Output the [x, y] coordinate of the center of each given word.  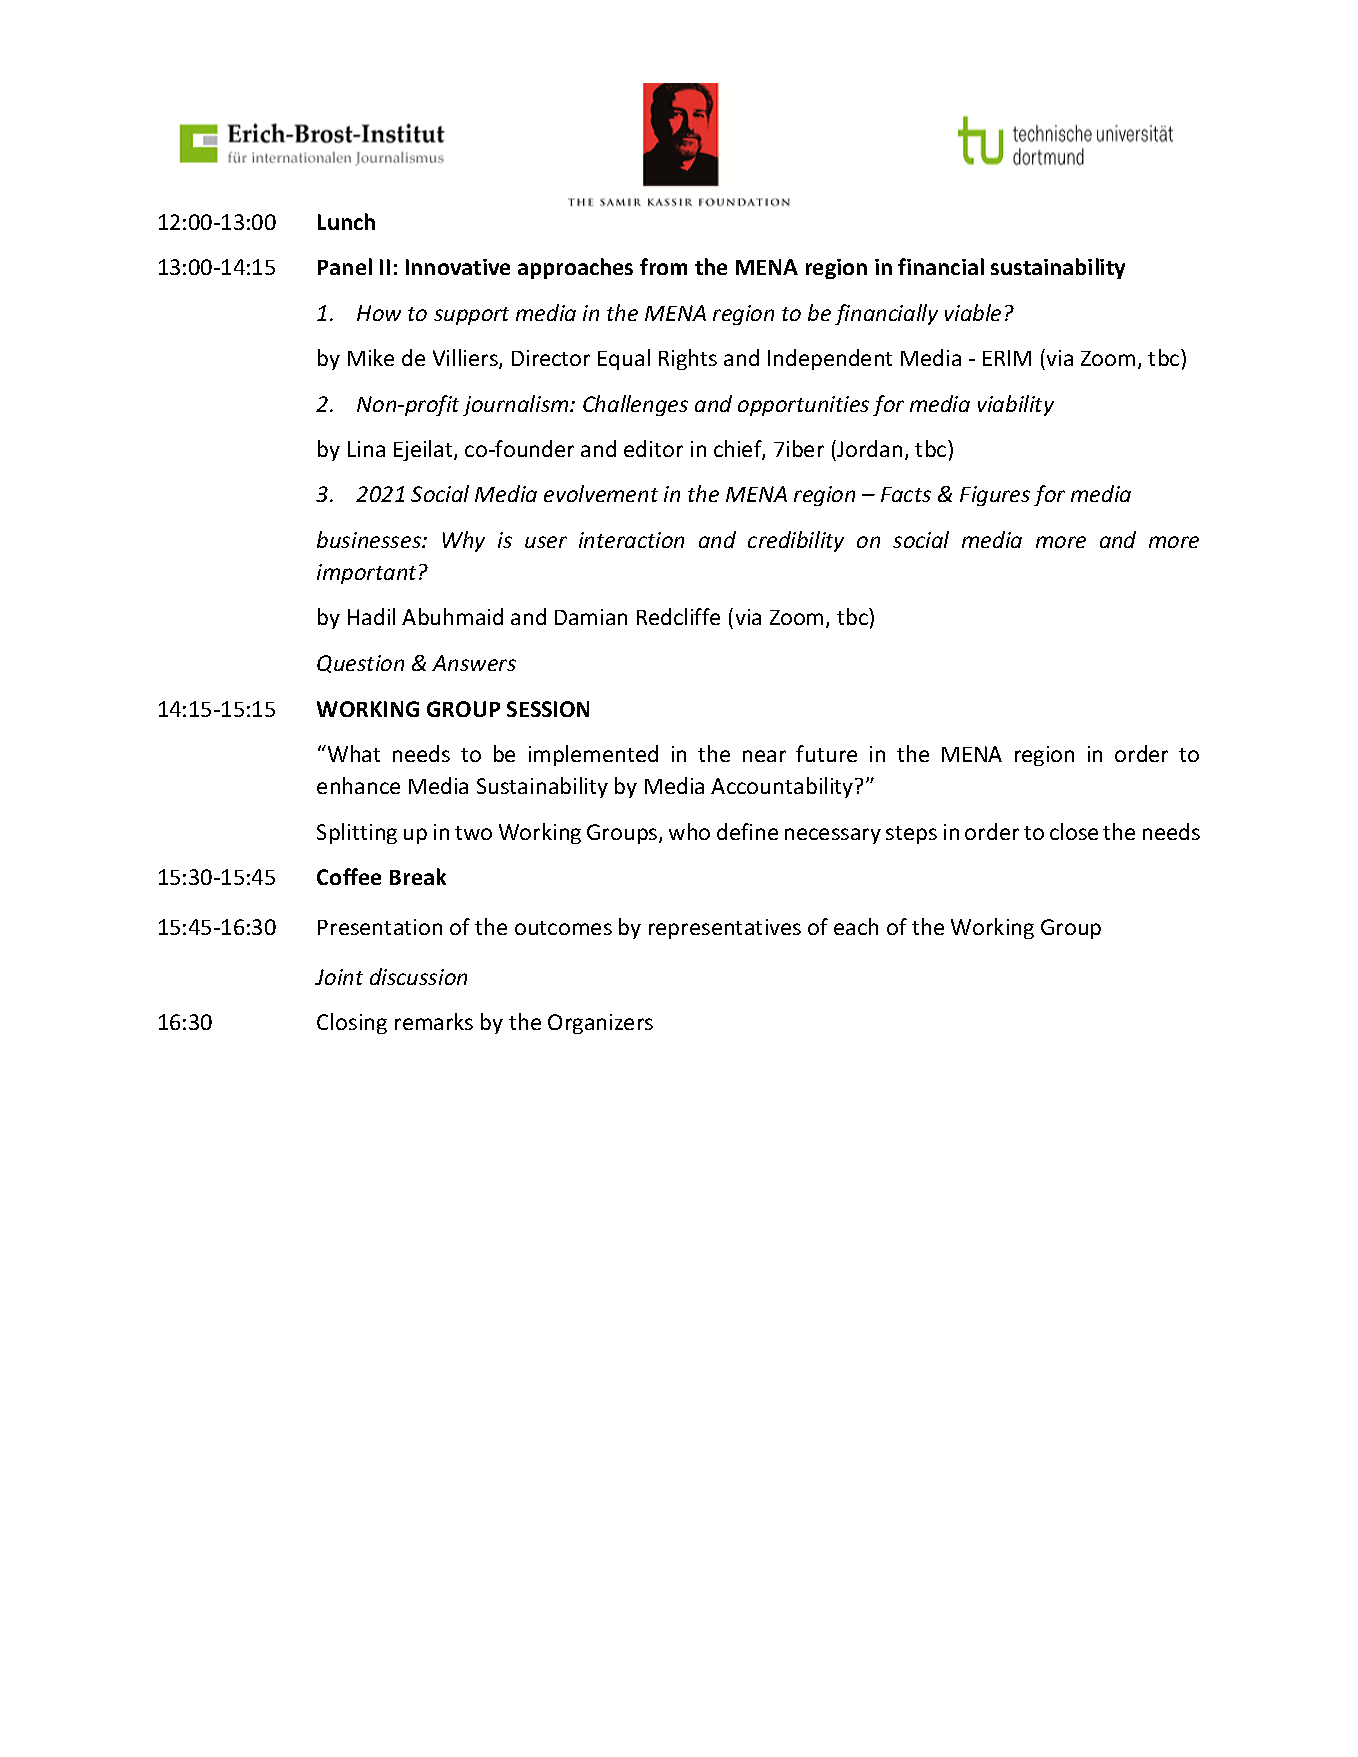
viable [973, 312]
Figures [995, 496]
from [663, 266]
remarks [434, 1021]
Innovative [458, 267]
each [856, 926]
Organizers [600, 1024]
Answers [474, 663]
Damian [591, 617]
